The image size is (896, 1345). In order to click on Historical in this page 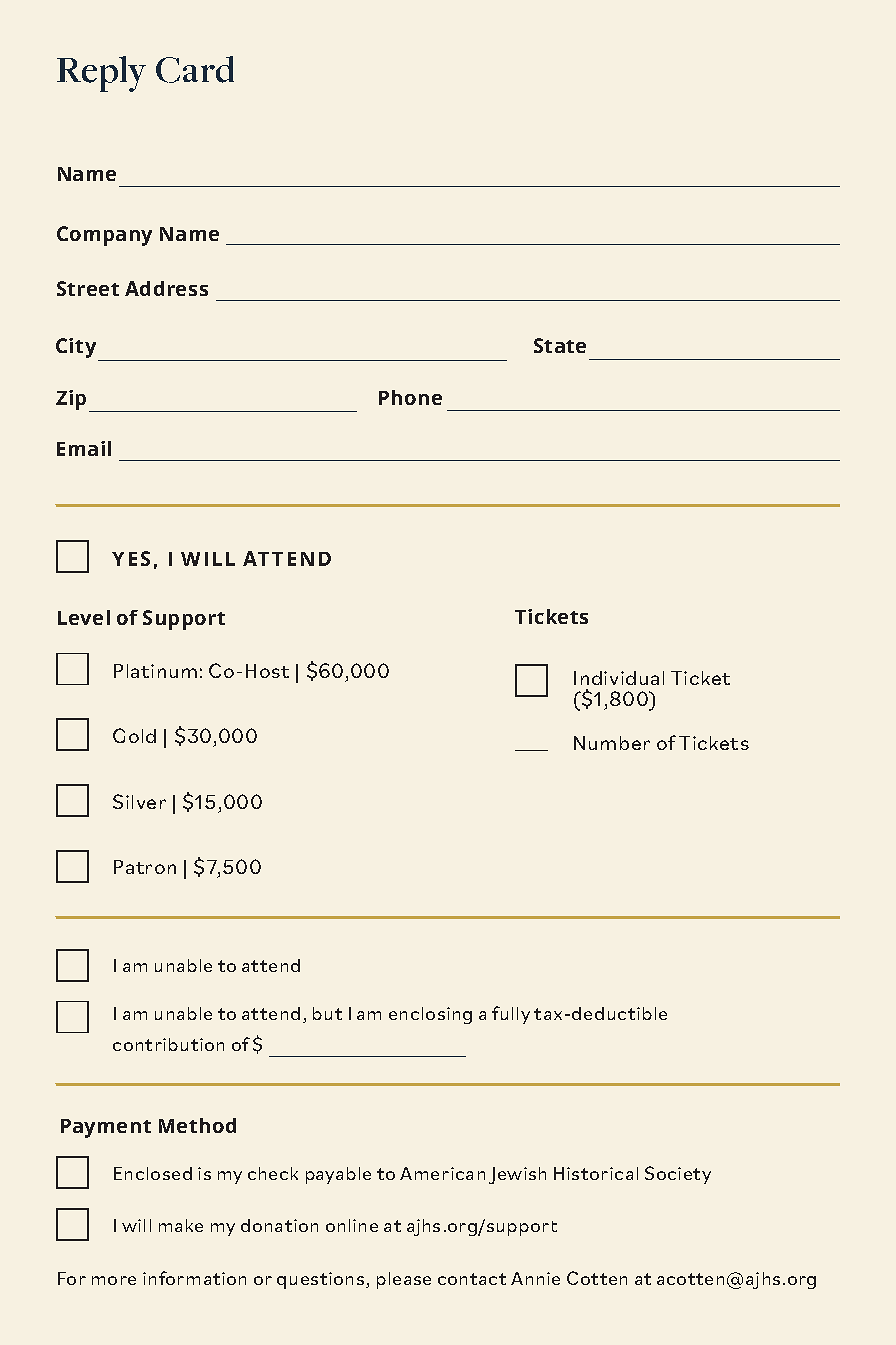, I will do `click(596, 1173)`.
